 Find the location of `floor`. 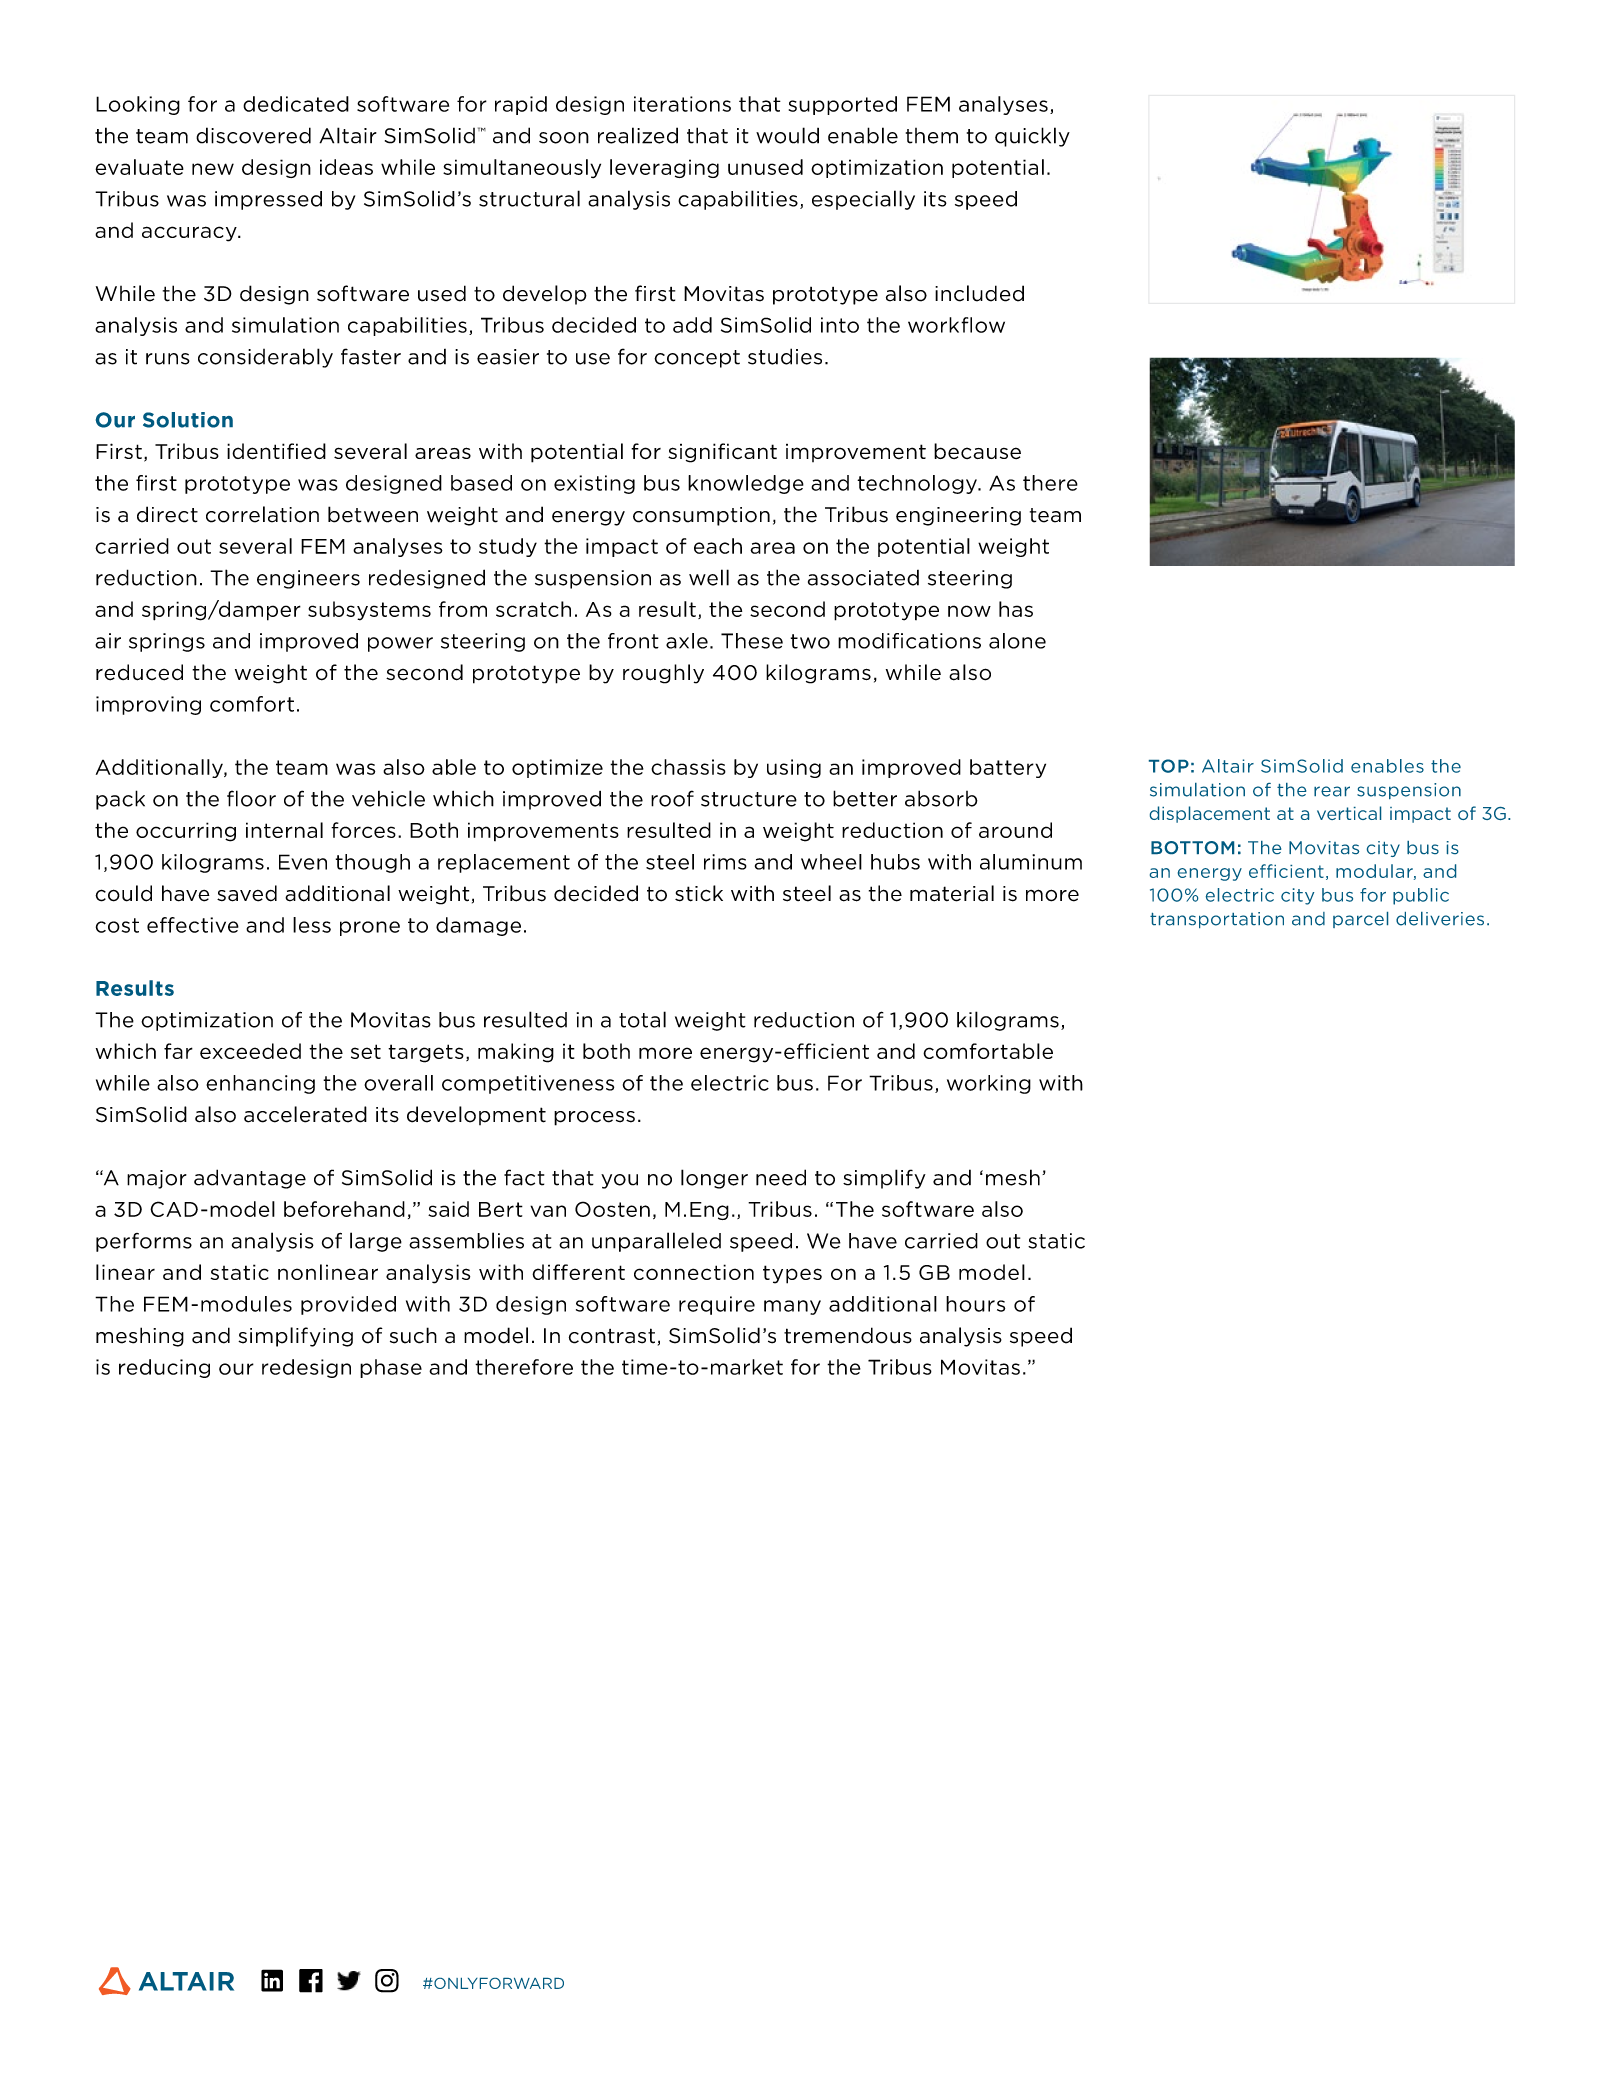

floor is located at coordinates (251, 798).
